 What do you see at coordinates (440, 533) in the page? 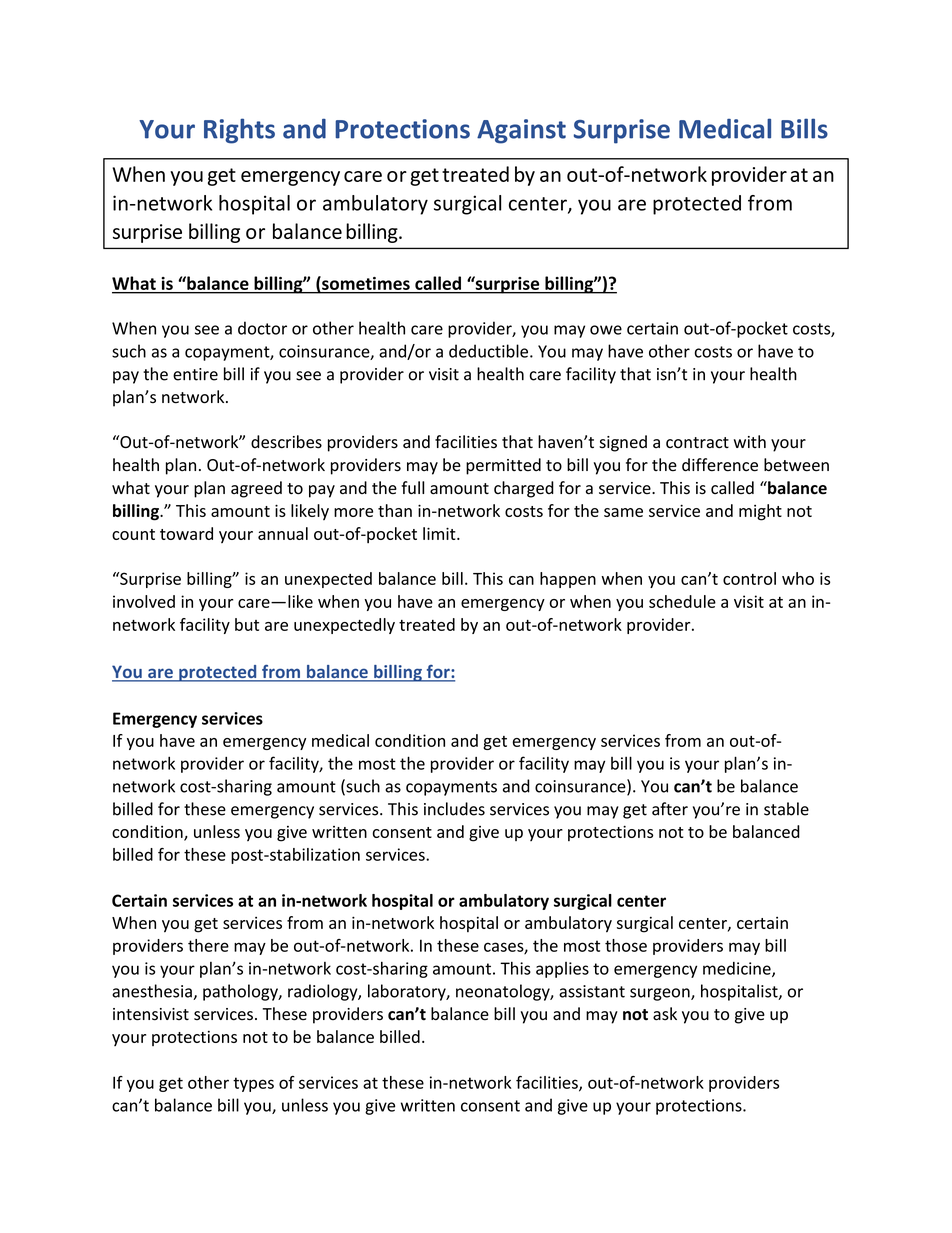
I see `limit` at bounding box center [440, 533].
